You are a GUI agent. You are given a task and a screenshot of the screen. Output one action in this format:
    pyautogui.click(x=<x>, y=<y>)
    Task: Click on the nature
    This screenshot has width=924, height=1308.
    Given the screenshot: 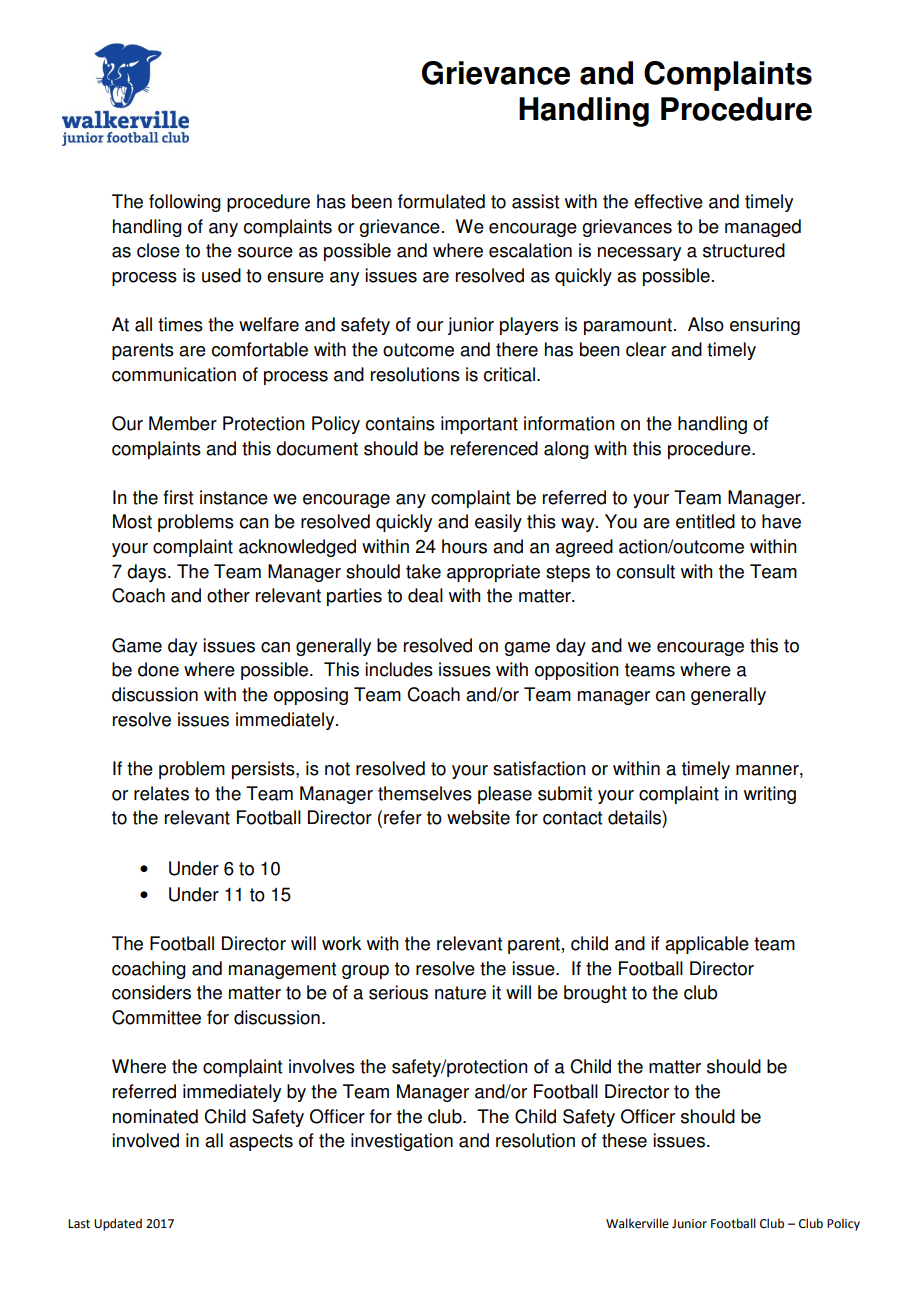 What is the action you would take?
    pyautogui.click(x=460, y=993)
